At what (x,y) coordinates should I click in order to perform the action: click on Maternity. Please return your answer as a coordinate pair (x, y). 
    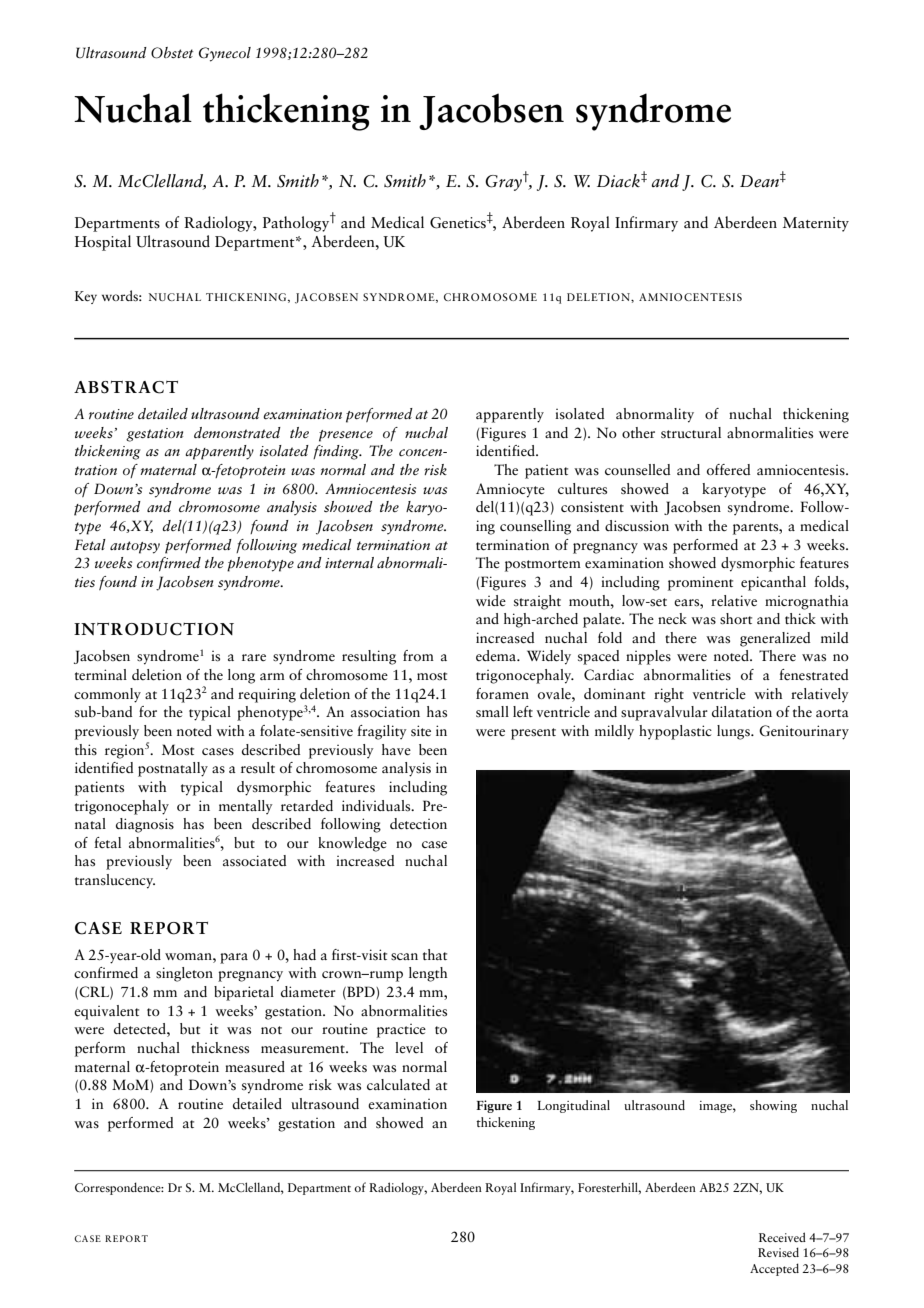
    Looking at the image, I should click on (816, 224).
